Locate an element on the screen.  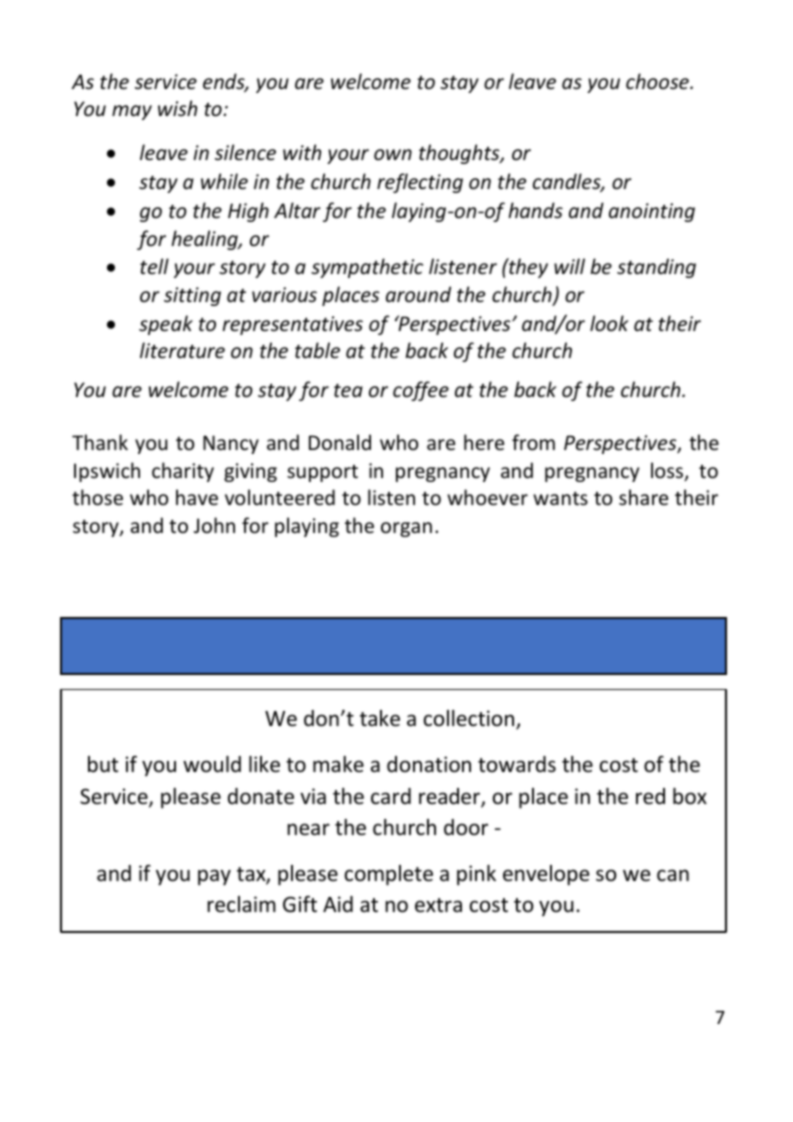
box is located at coordinates (690, 796).
